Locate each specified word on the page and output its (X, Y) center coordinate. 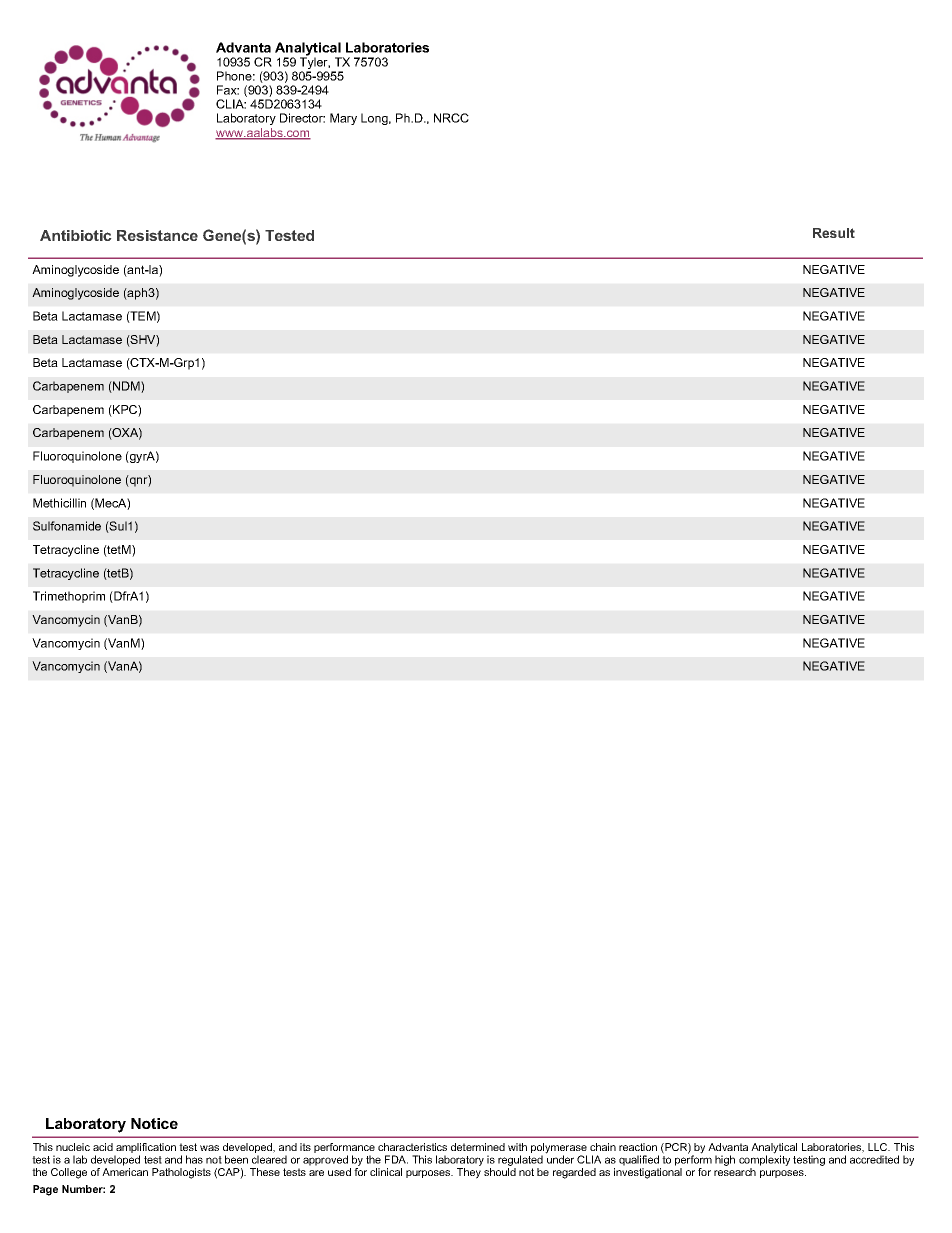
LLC (879, 1147)
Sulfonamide (67, 526)
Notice (154, 1123)
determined (478, 1147)
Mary (343, 119)
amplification (145, 1149)
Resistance (157, 235)
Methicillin (59, 503)
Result (834, 233)
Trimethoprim (69, 597)
